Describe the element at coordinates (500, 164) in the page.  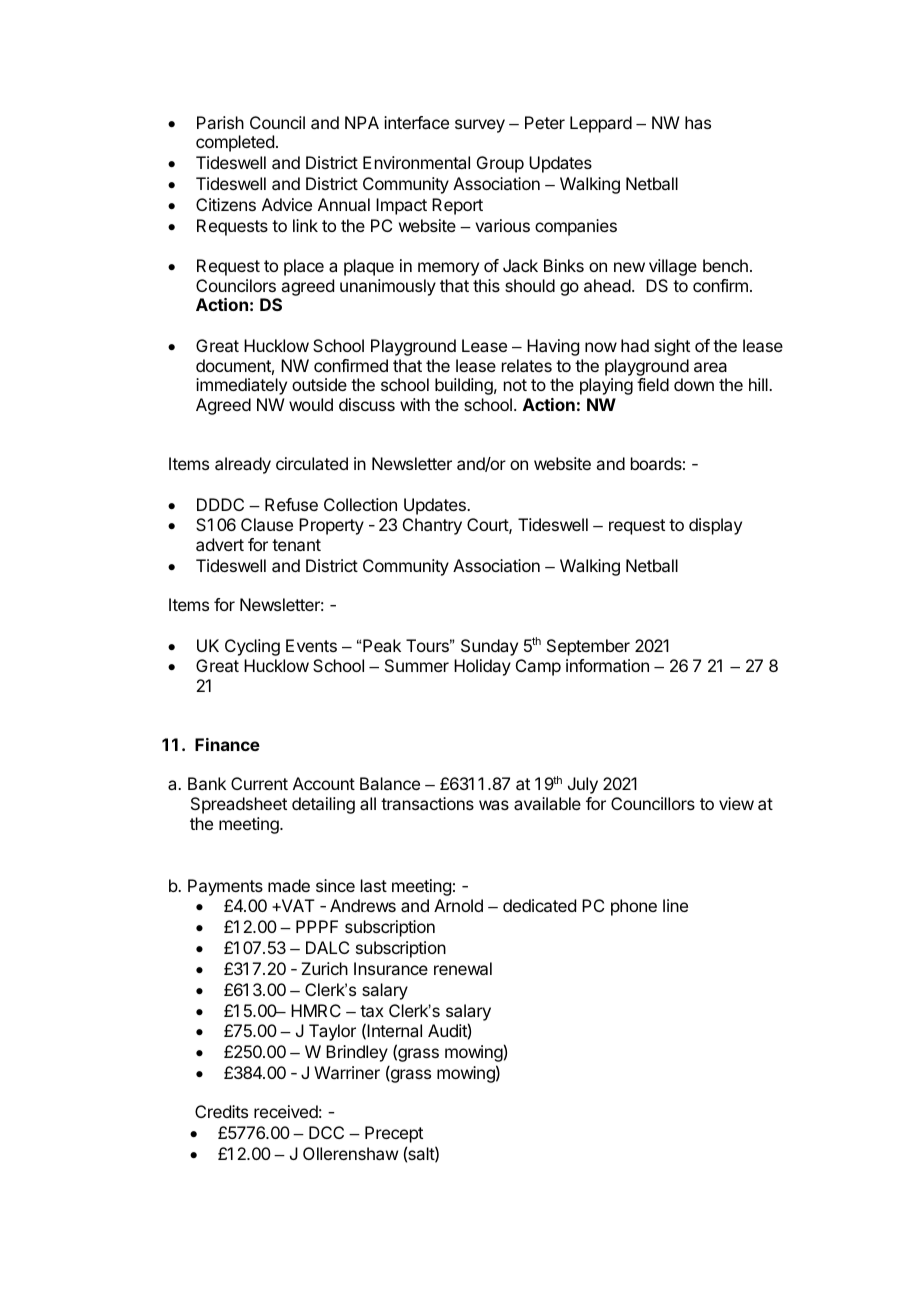
I see `Group` at that location.
